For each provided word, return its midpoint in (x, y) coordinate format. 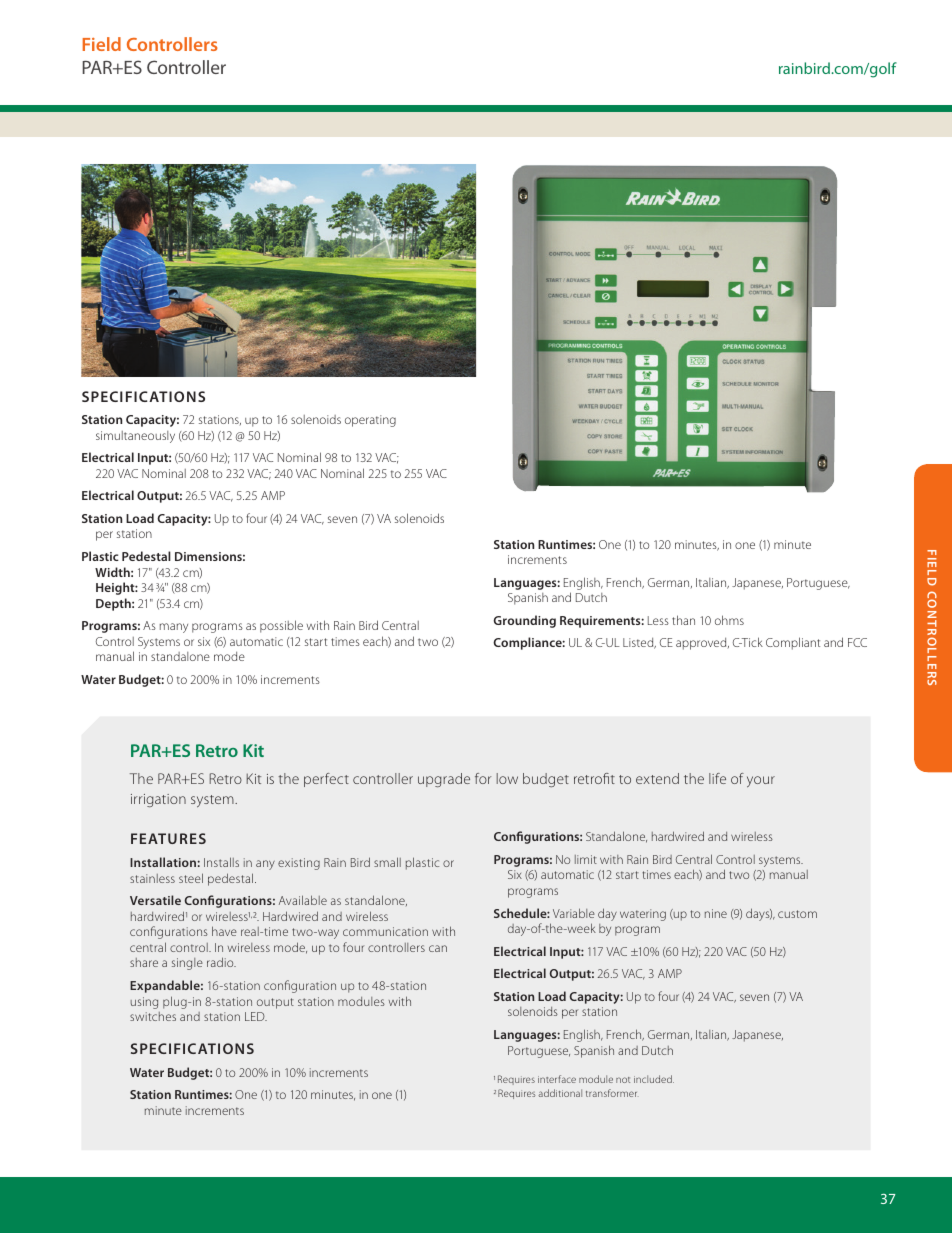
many (174, 628)
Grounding (525, 621)
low (507, 778)
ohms (729, 620)
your (761, 781)
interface (557, 1079)
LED (256, 1016)
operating (370, 421)
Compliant (793, 643)
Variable (574, 913)
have (224, 931)
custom (797, 914)
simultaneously (135, 437)
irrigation (158, 800)
